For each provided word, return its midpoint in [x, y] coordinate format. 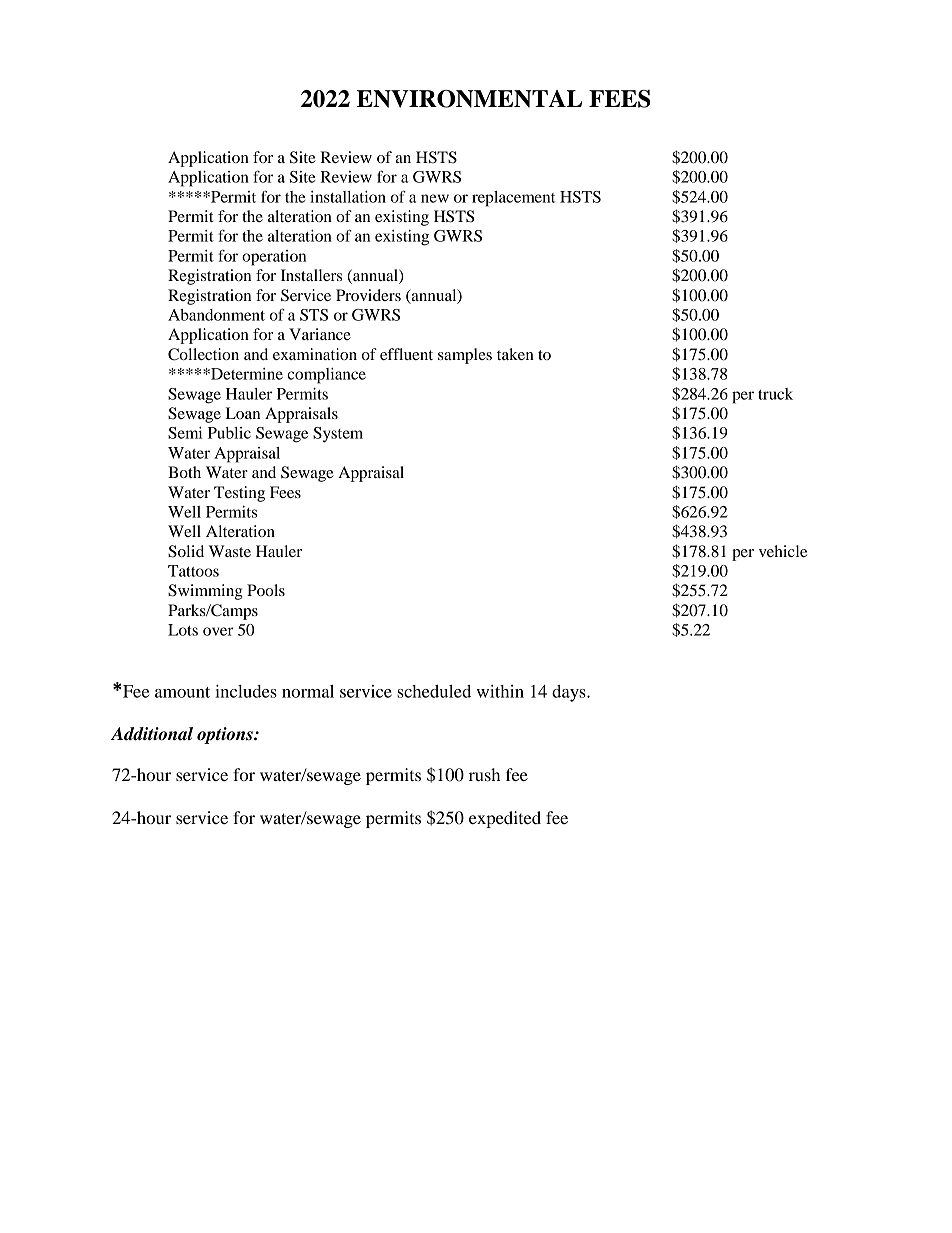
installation [348, 197]
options [226, 735]
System [338, 435]
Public [229, 433]
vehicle [783, 551]
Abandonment [216, 315]
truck [775, 394]
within [500, 691]
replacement [513, 199]
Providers [368, 295]
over [218, 631]
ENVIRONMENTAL [469, 99]
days [570, 693]
